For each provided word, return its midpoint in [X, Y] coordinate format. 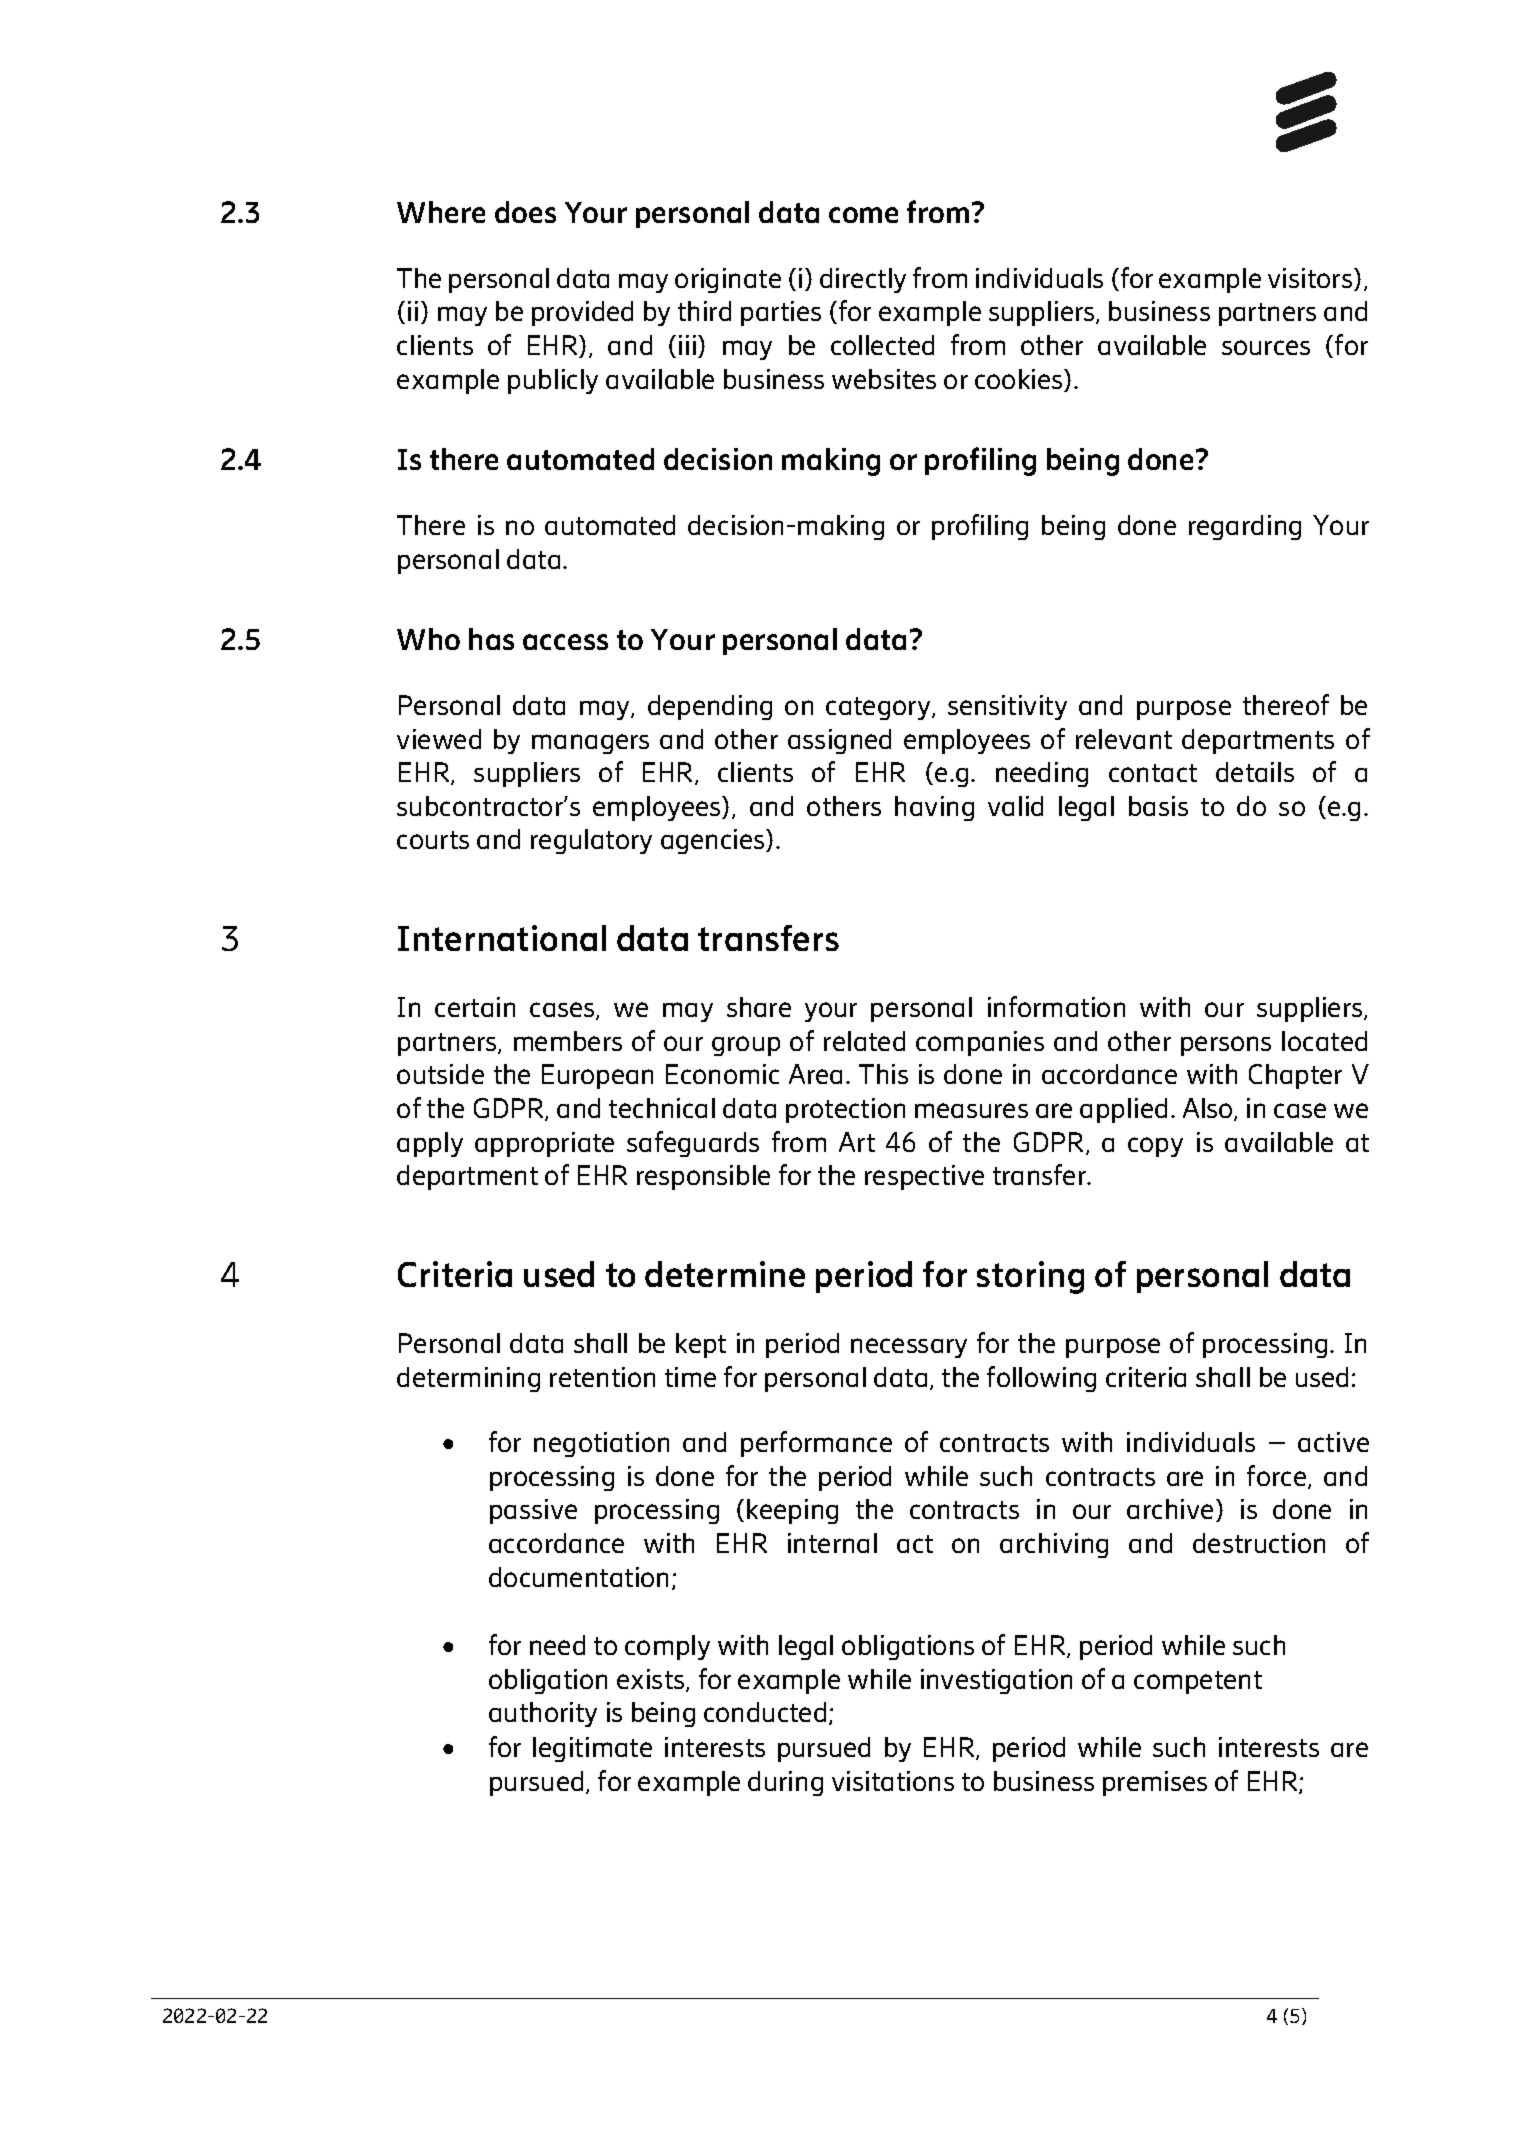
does [525, 212]
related [864, 1041]
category [879, 708]
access [565, 642]
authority [543, 1714]
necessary [909, 1348]
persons [1226, 1046]
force [1278, 1477]
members [568, 1041]
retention [602, 1377]
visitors [1311, 279]
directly [863, 280]
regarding [1245, 527]
